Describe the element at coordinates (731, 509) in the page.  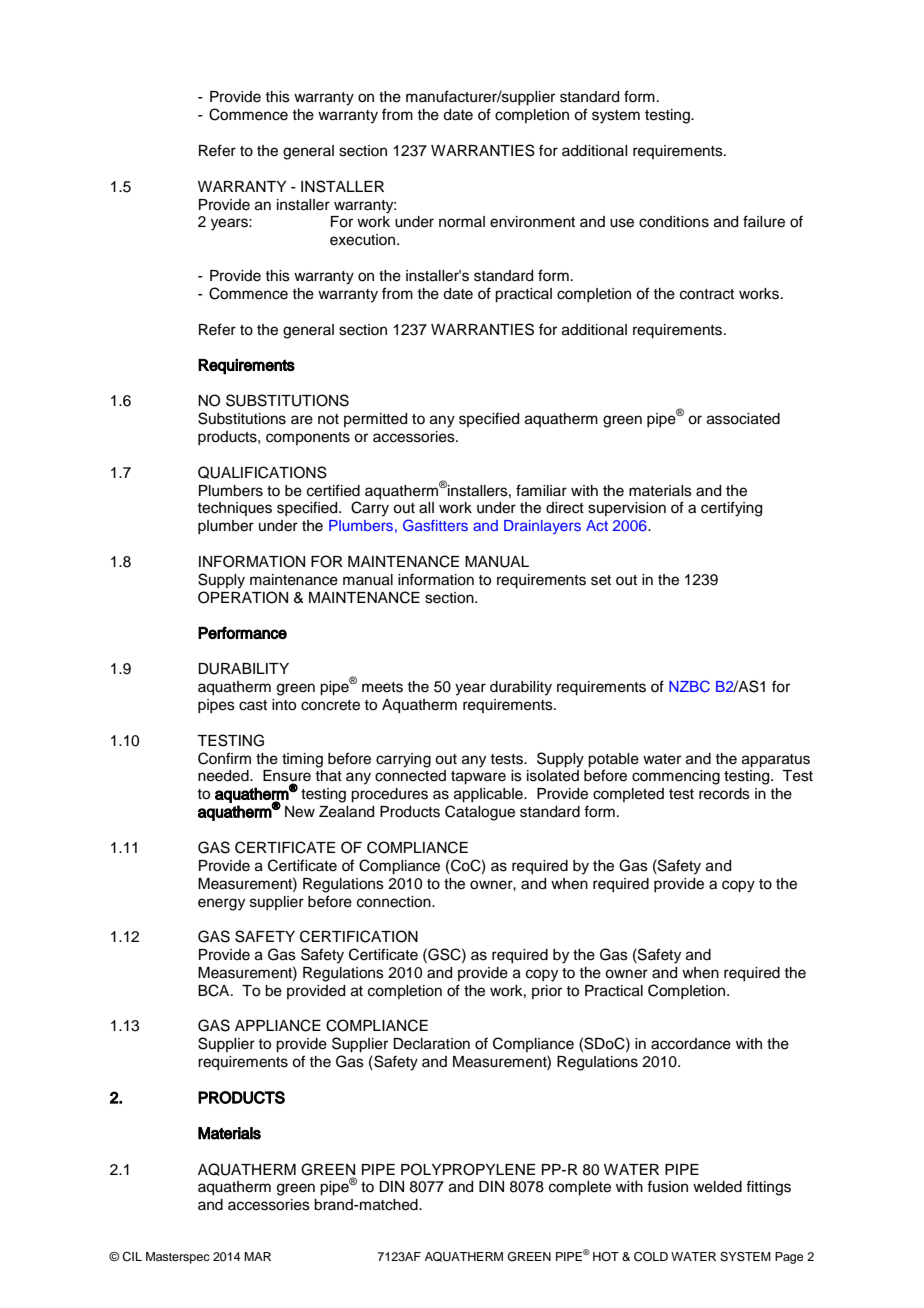
I see `certifying` at that location.
